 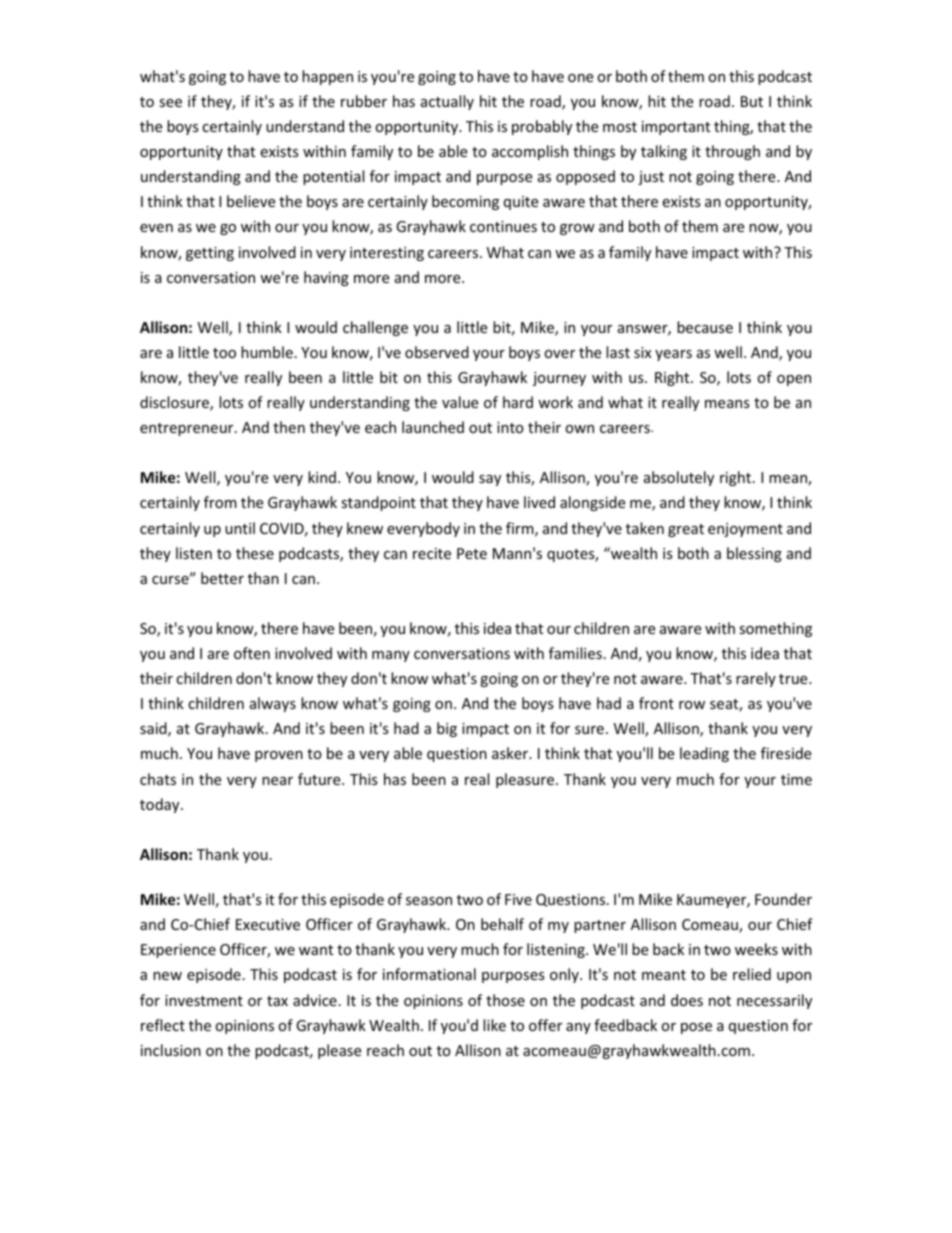 I want to click on investment, so click(x=204, y=1000).
